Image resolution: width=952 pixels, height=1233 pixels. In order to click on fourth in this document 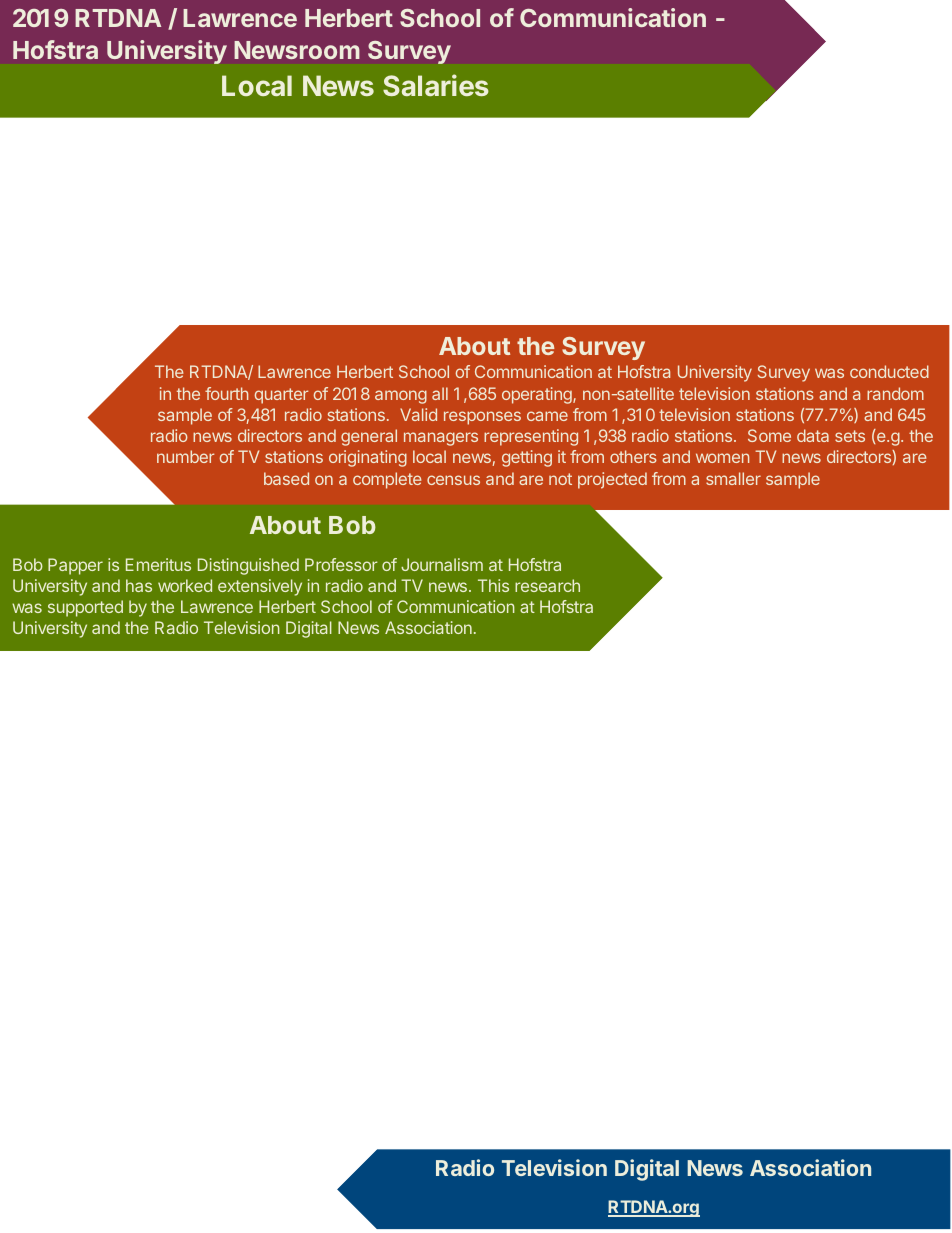, I will do `click(226, 393)`.
